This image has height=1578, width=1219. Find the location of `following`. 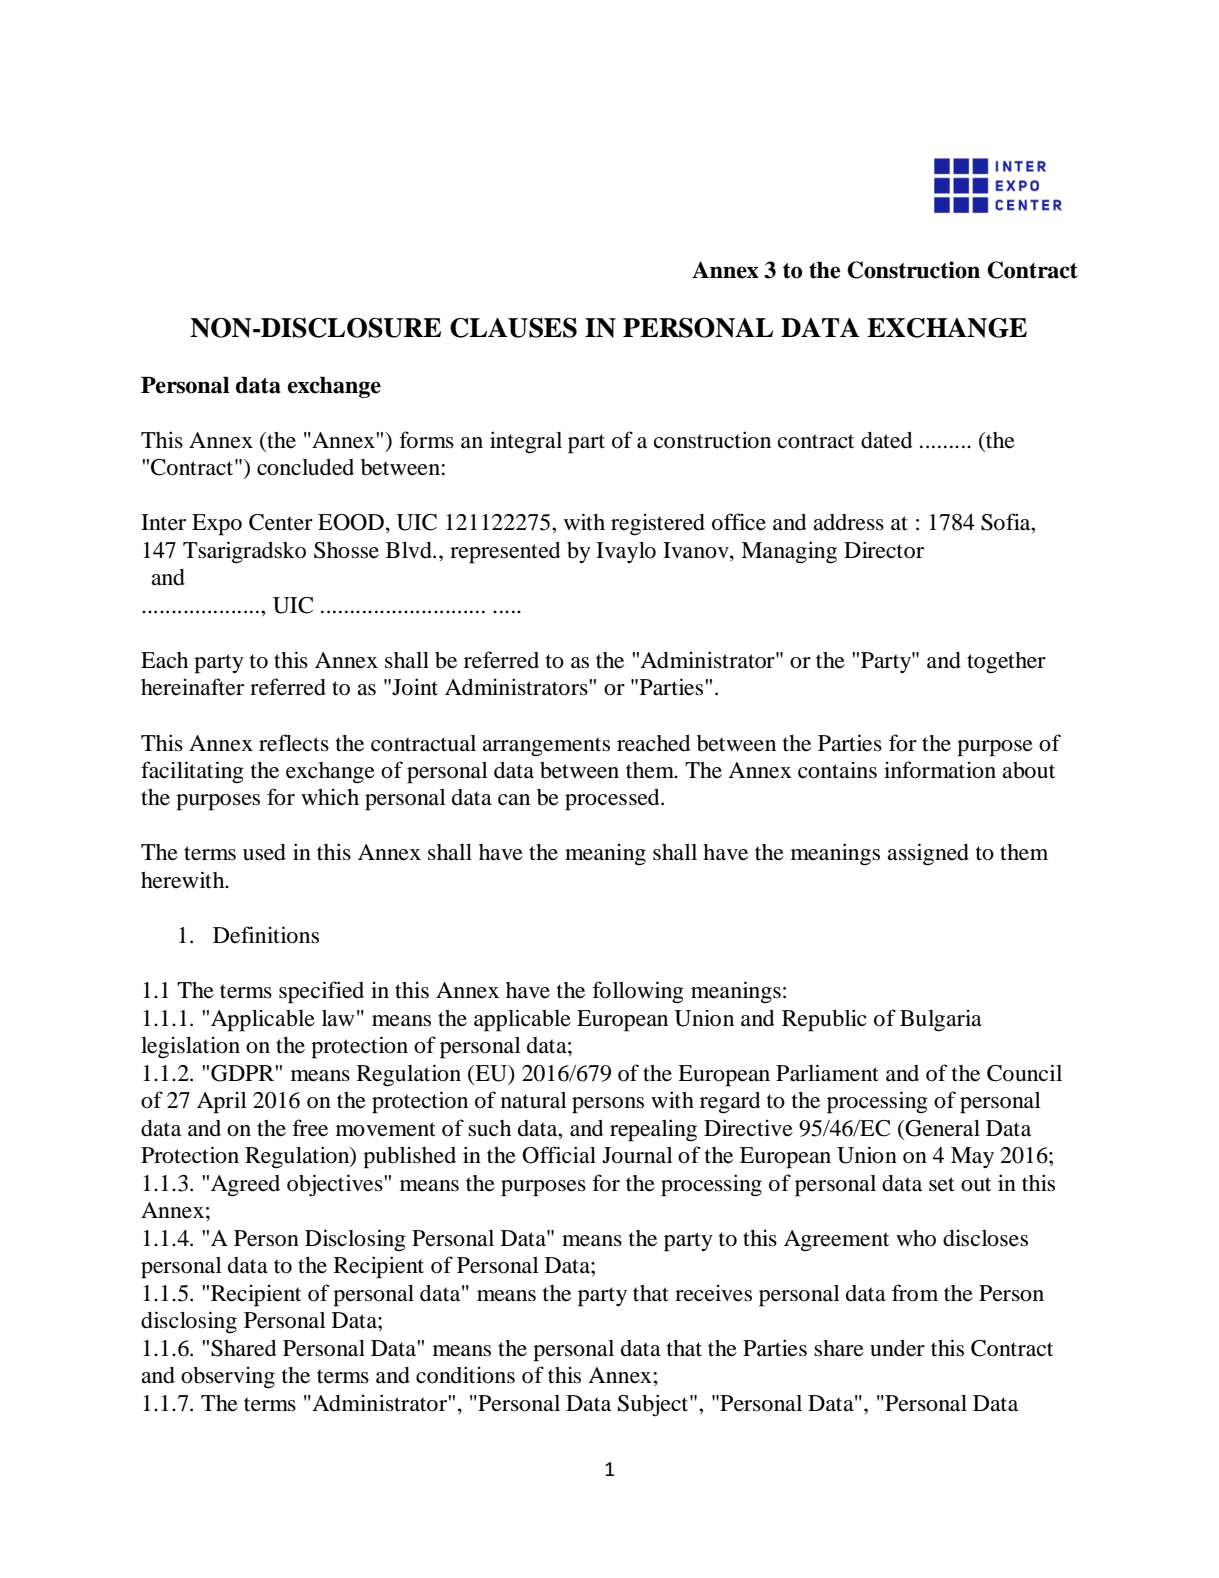

following is located at coordinates (638, 992).
